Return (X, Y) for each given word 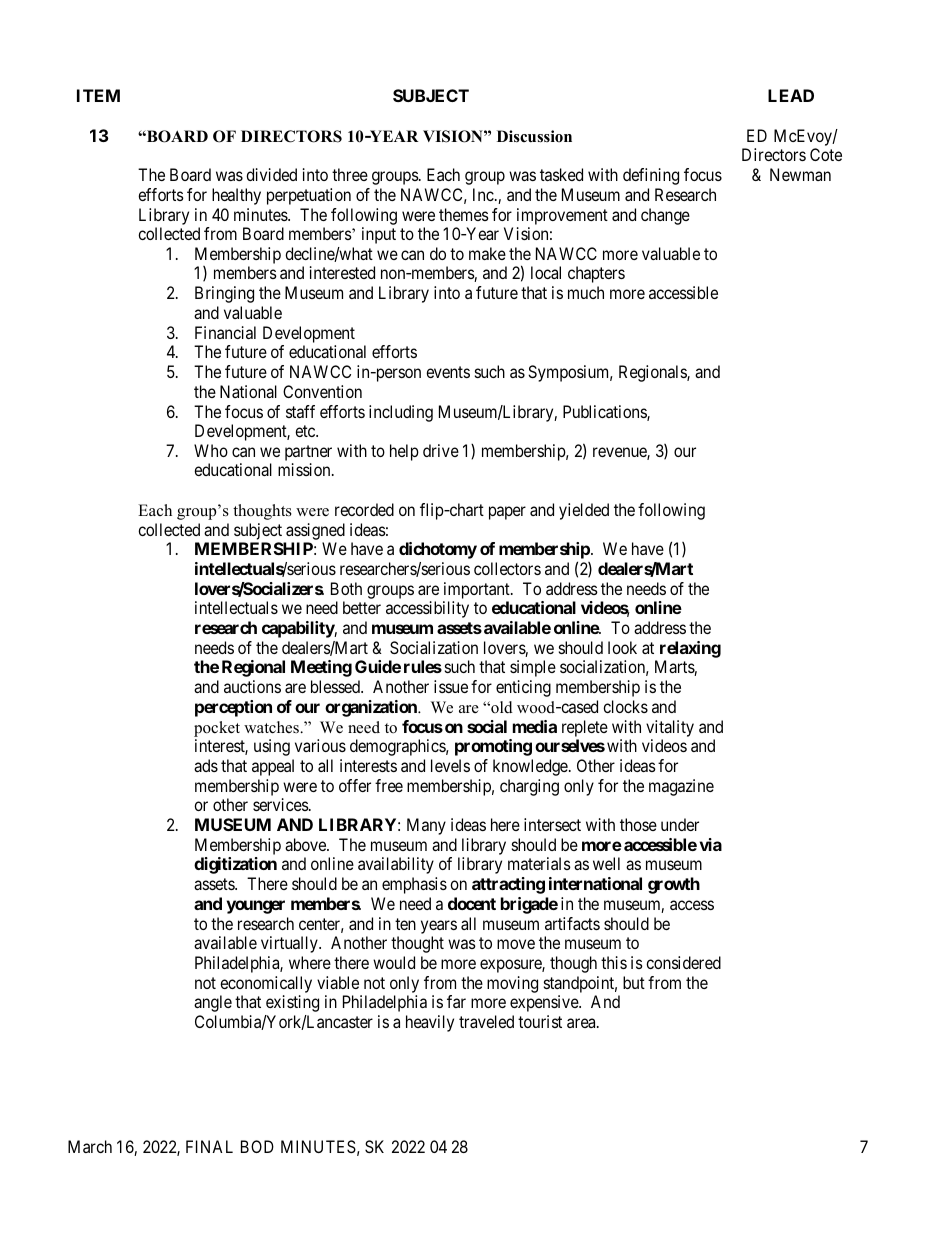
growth (674, 885)
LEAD (791, 95)
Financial (225, 332)
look (622, 647)
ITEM (98, 95)
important (478, 590)
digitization (235, 865)
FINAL (209, 1146)
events (448, 372)
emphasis (414, 885)
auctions (252, 686)
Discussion (534, 136)
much (586, 292)
